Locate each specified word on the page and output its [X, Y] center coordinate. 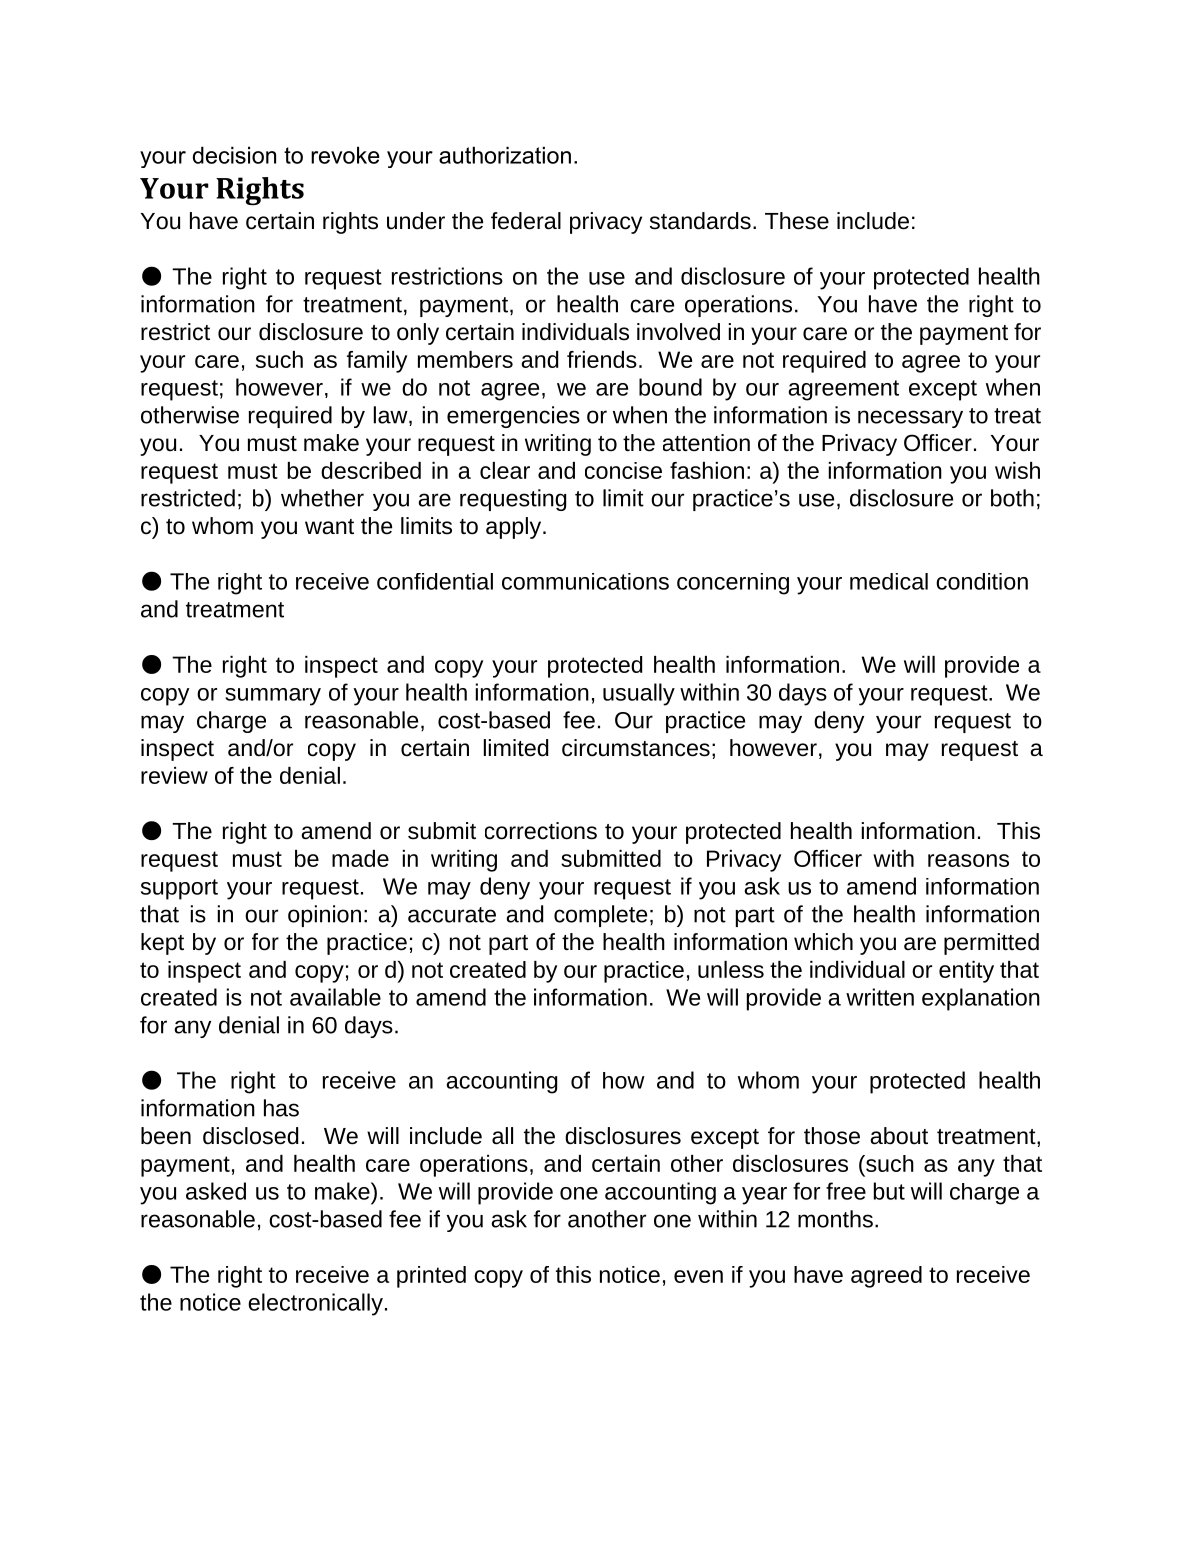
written [880, 997]
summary [273, 697]
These [797, 221]
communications [585, 581]
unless [731, 969]
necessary [910, 419]
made [360, 858]
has [281, 1108]
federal [526, 221]
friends [602, 359]
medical [889, 581]
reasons [968, 860]
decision [234, 155]
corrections [541, 831]
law [392, 416]
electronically [315, 1304]
